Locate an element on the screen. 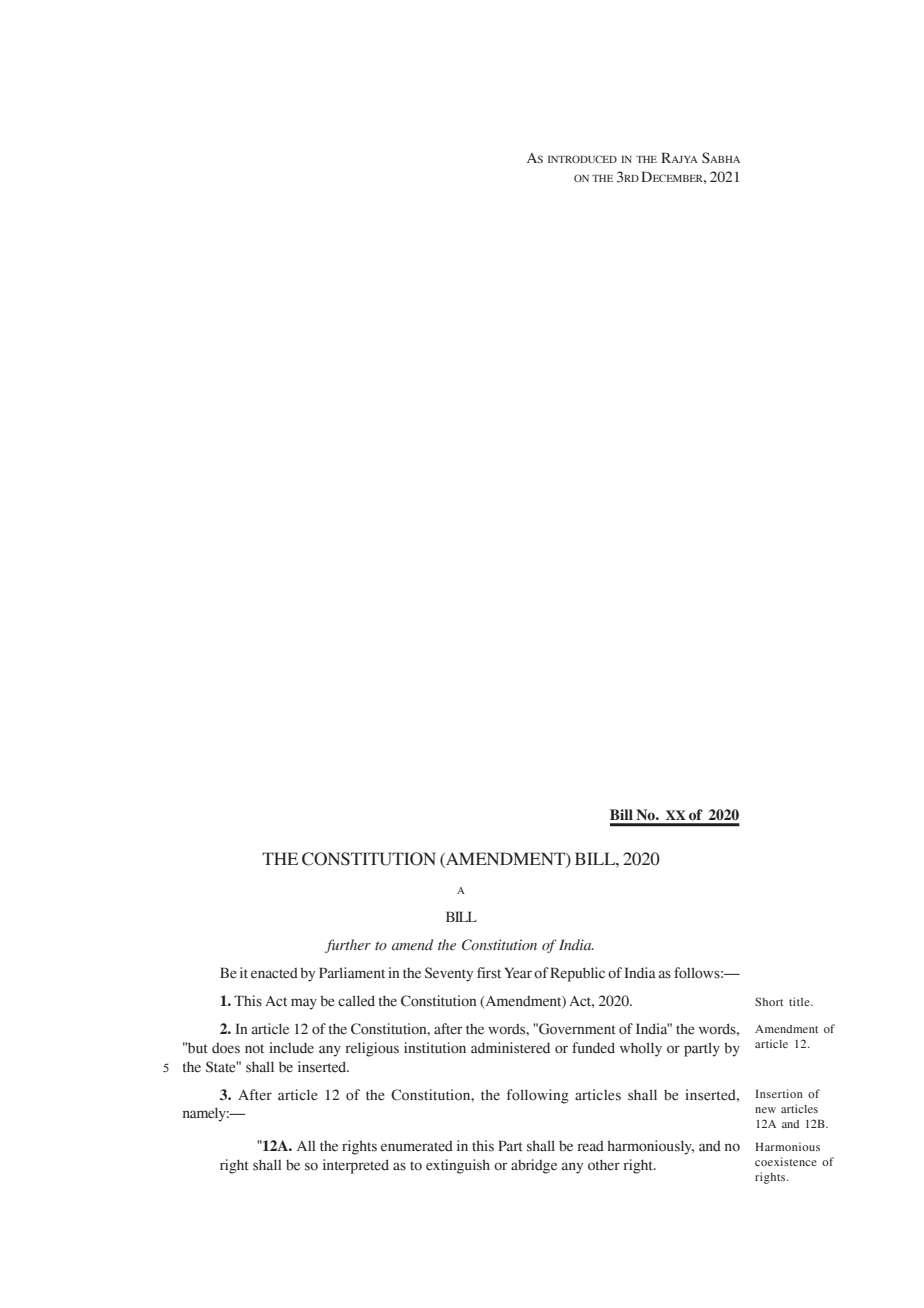 The height and width of the screenshot is (1308, 924). Year is located at coordinates (518, 973).
